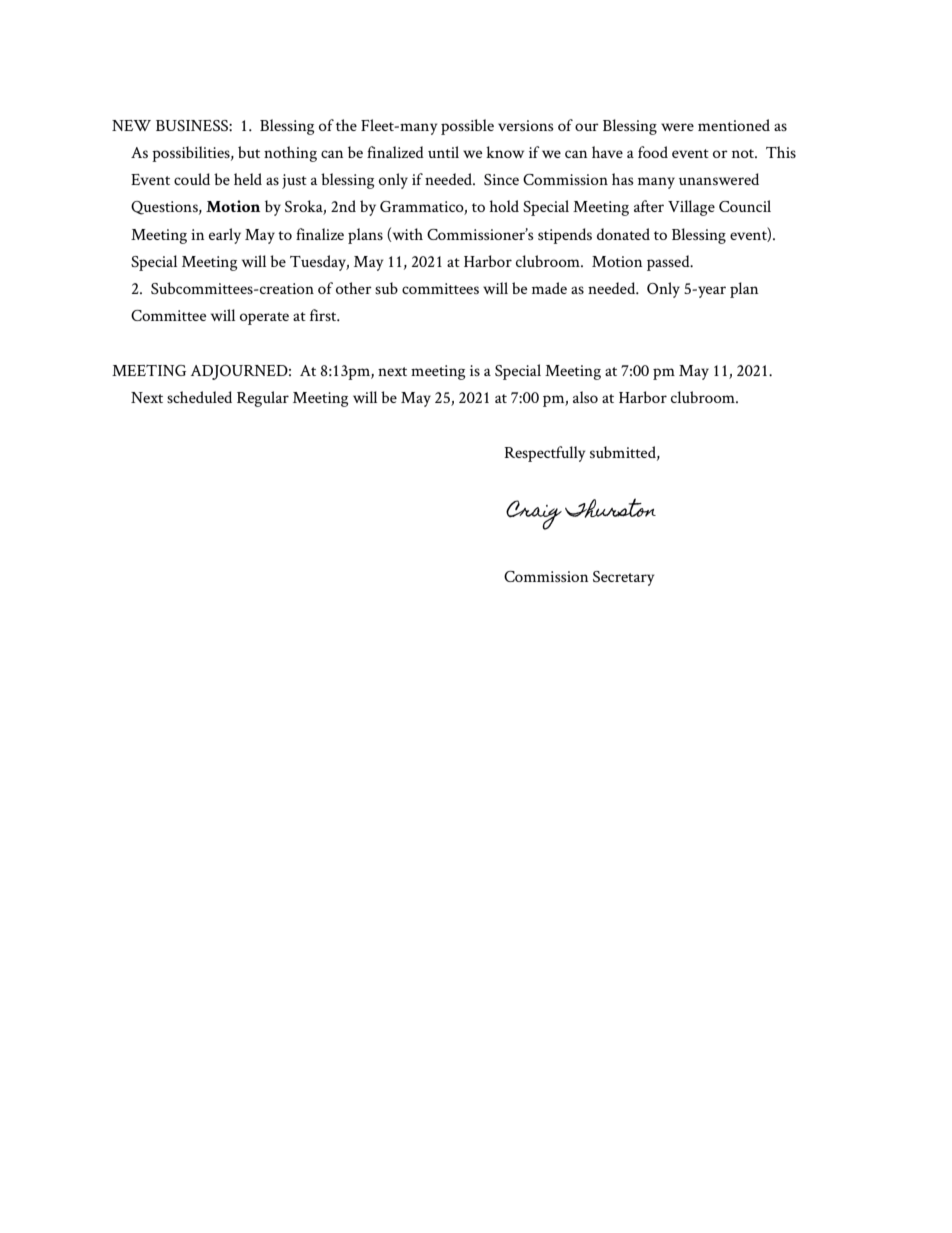 The width and height of the image is (952, 1233). What do you see at coordinates (545, 454) in the image?
I see `Respectfully` at bounding box center [545, 454].
